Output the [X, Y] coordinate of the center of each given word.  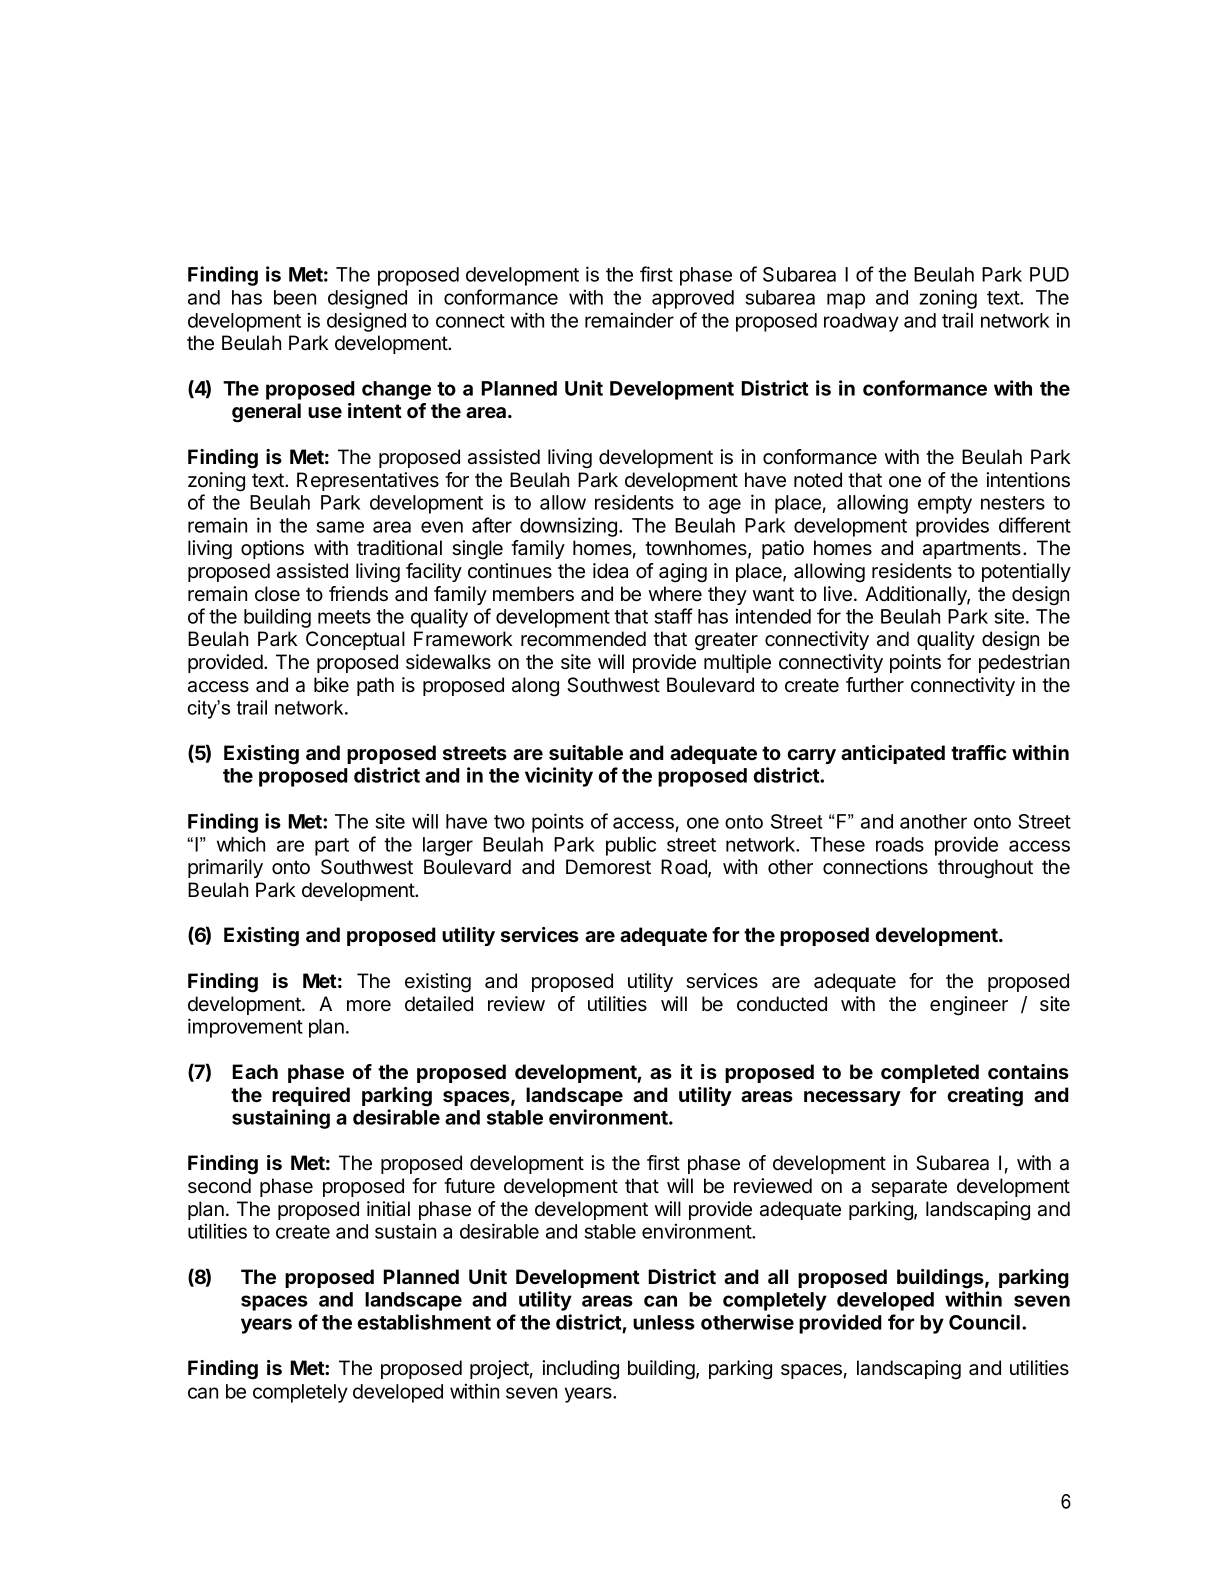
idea [610, 571]
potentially [1026, 572]
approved [693, 299]
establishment [424, 1322]
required [311, 1096]
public [631, 846]
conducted [782, 1004]
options [272, 549]
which [241, 844]
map [846, 301]
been [295, 297]
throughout [985, 869]
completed [930, 1073]
